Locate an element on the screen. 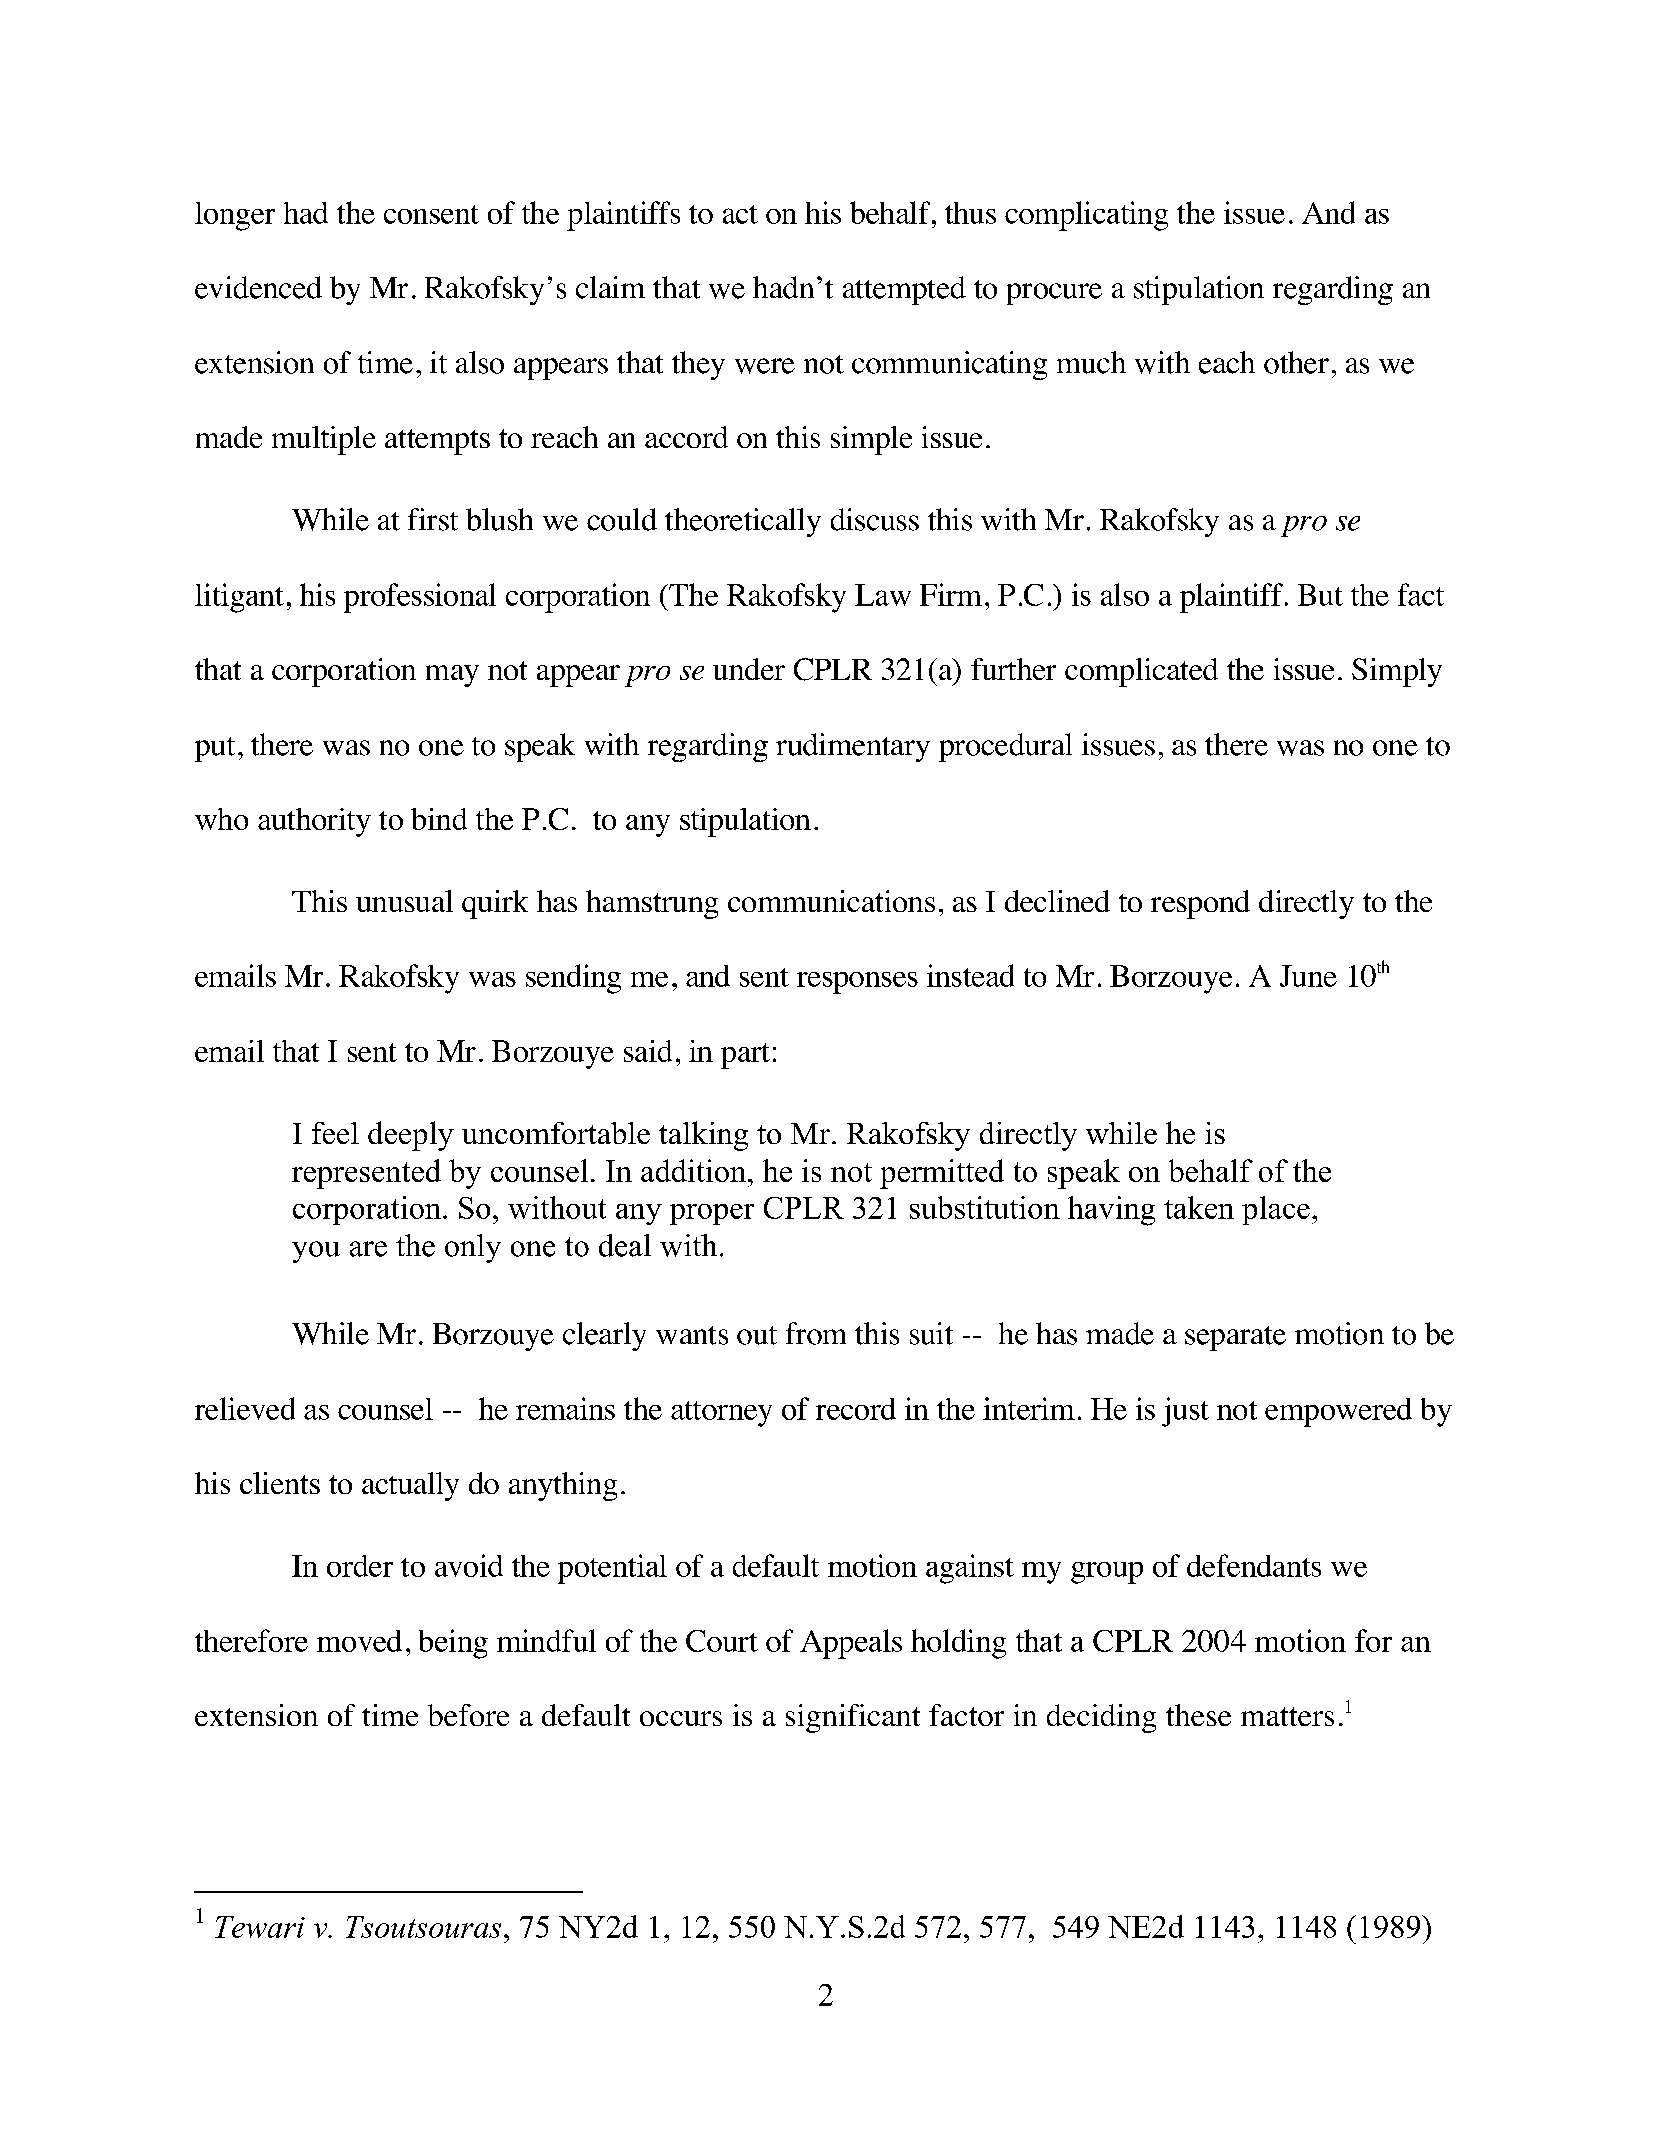  may is located at coordinates (452, 676).
